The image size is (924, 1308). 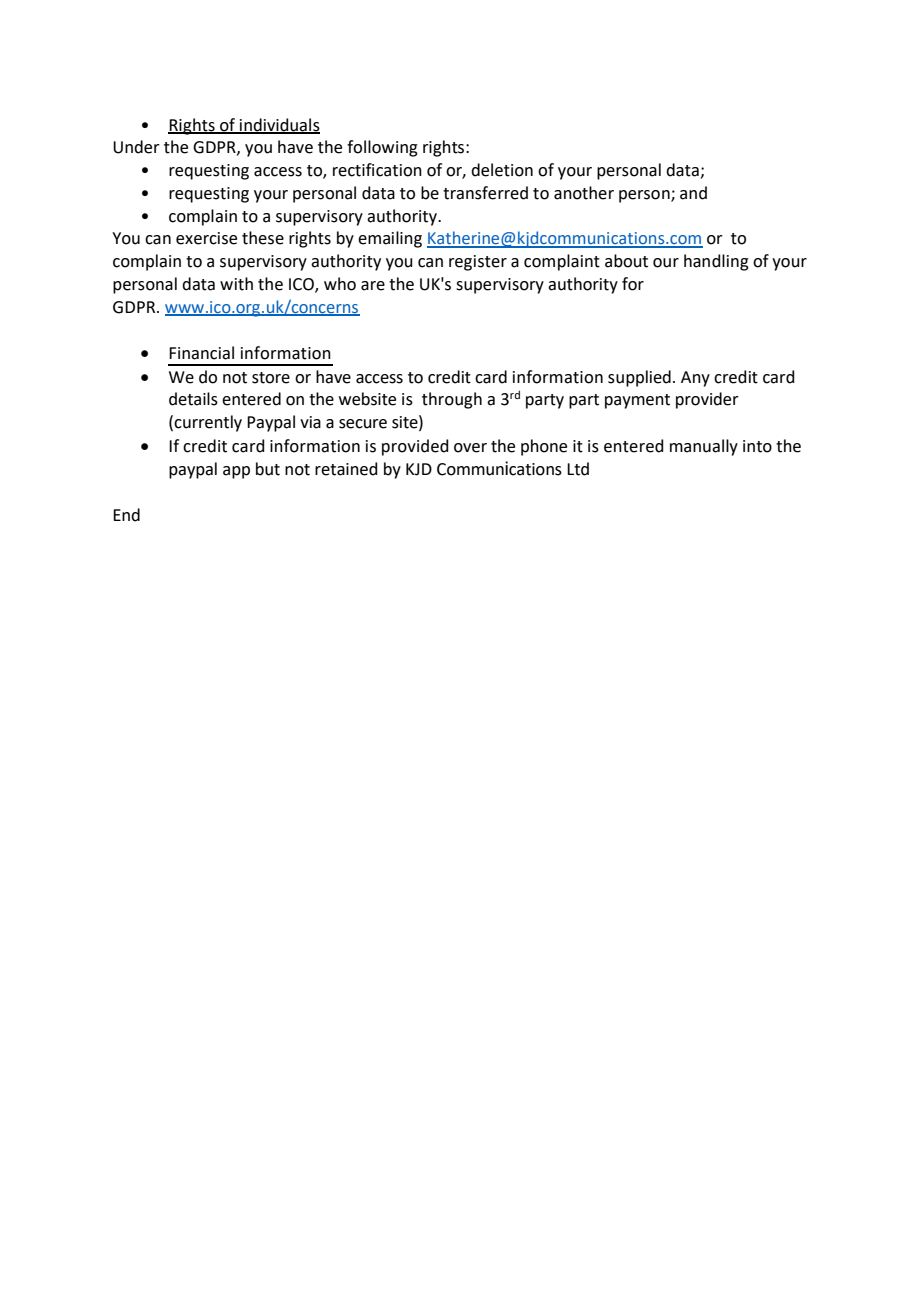 I want to click on Under, so click(x=136, y=147).
